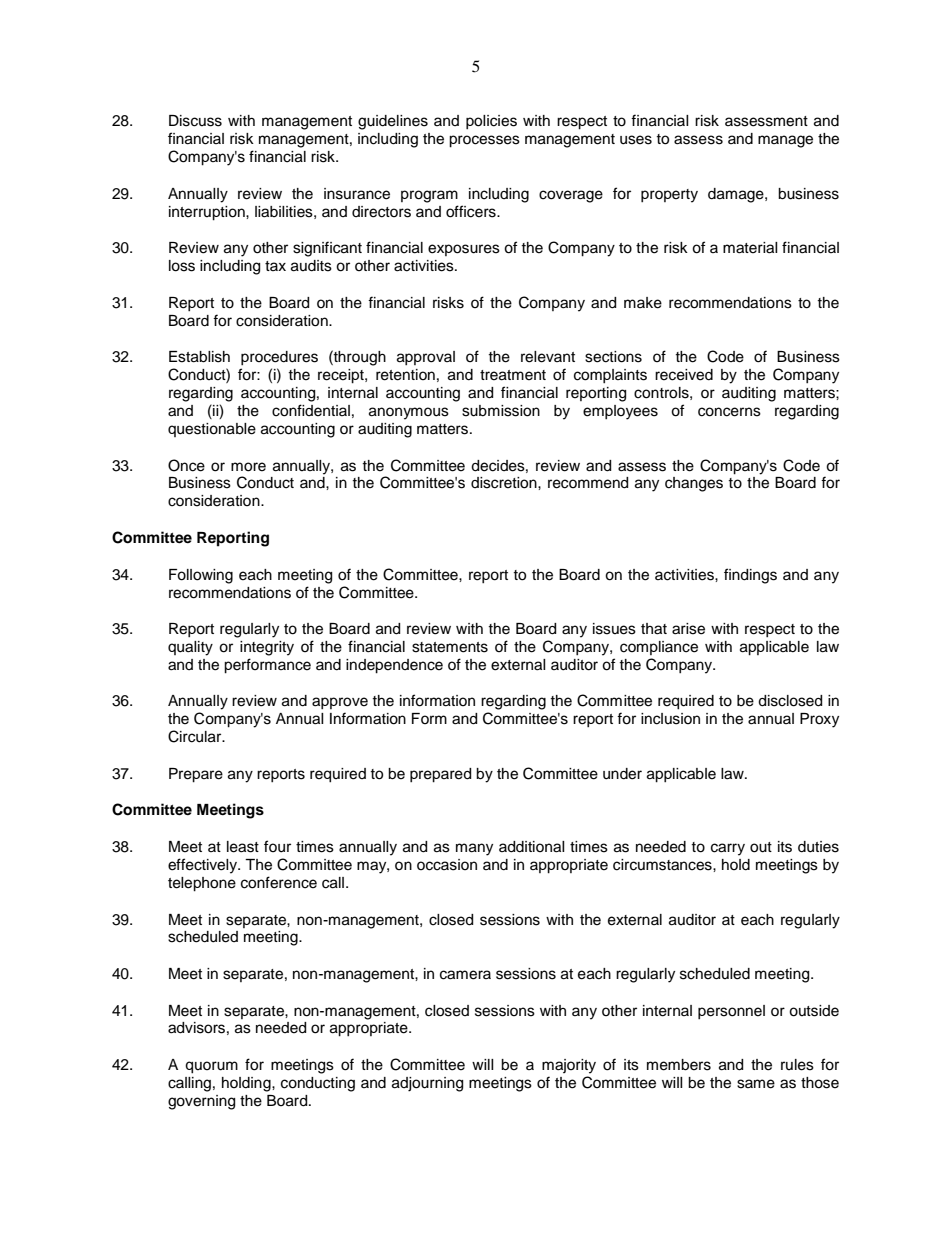  What do you see at coordinates (756, 1084) in the image?
I see `same` at bounding box center [756, 1084].
